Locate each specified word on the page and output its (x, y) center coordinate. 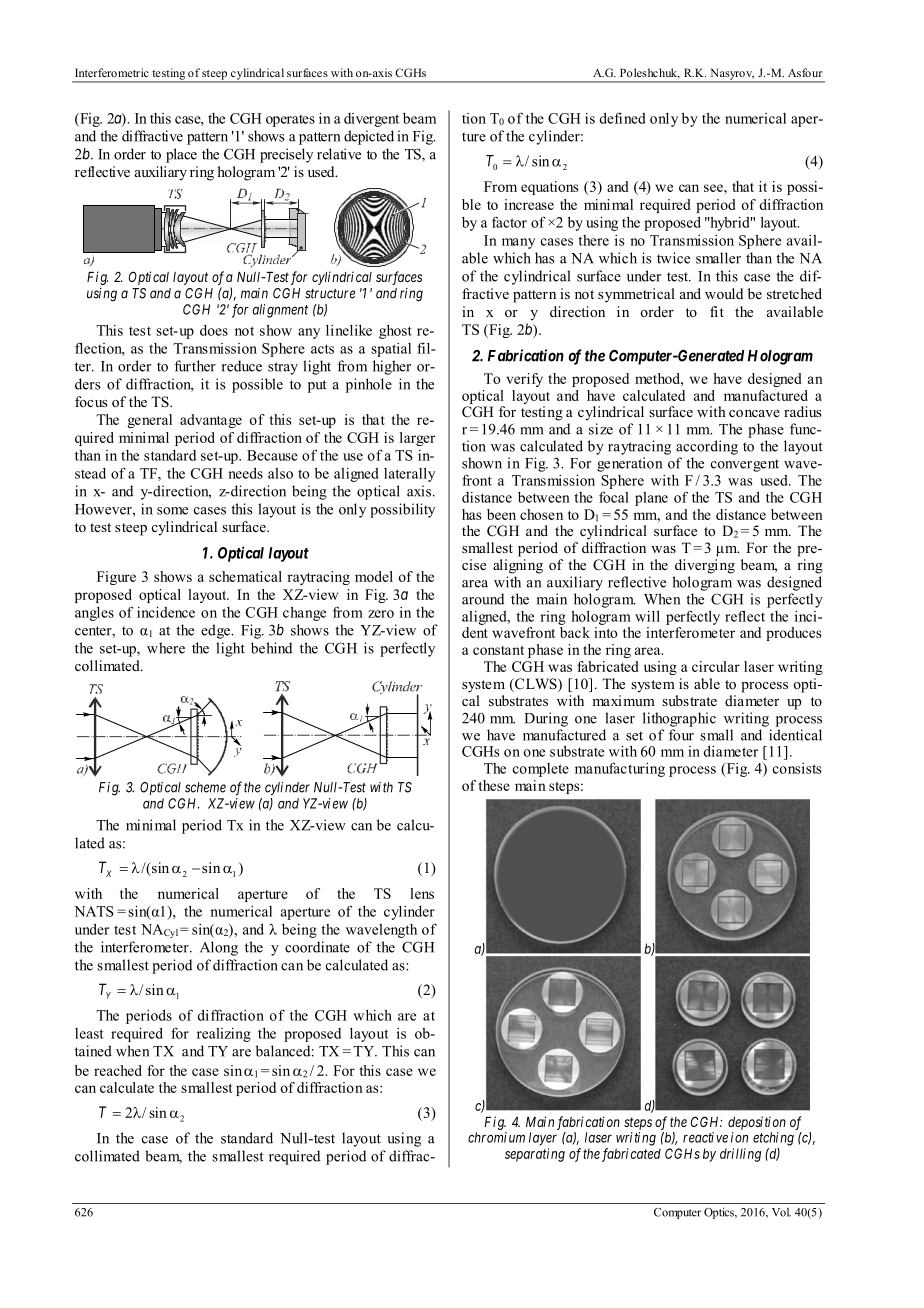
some (172, 511)
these (494, 785)
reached (118, 1070)
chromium (496, 1137)
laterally (409, 475)
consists (797, 768)
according (707, 447)
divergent (371, 120)
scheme (205, 787)
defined (623, 118)
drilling (740, 1155)
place (181, 155)
